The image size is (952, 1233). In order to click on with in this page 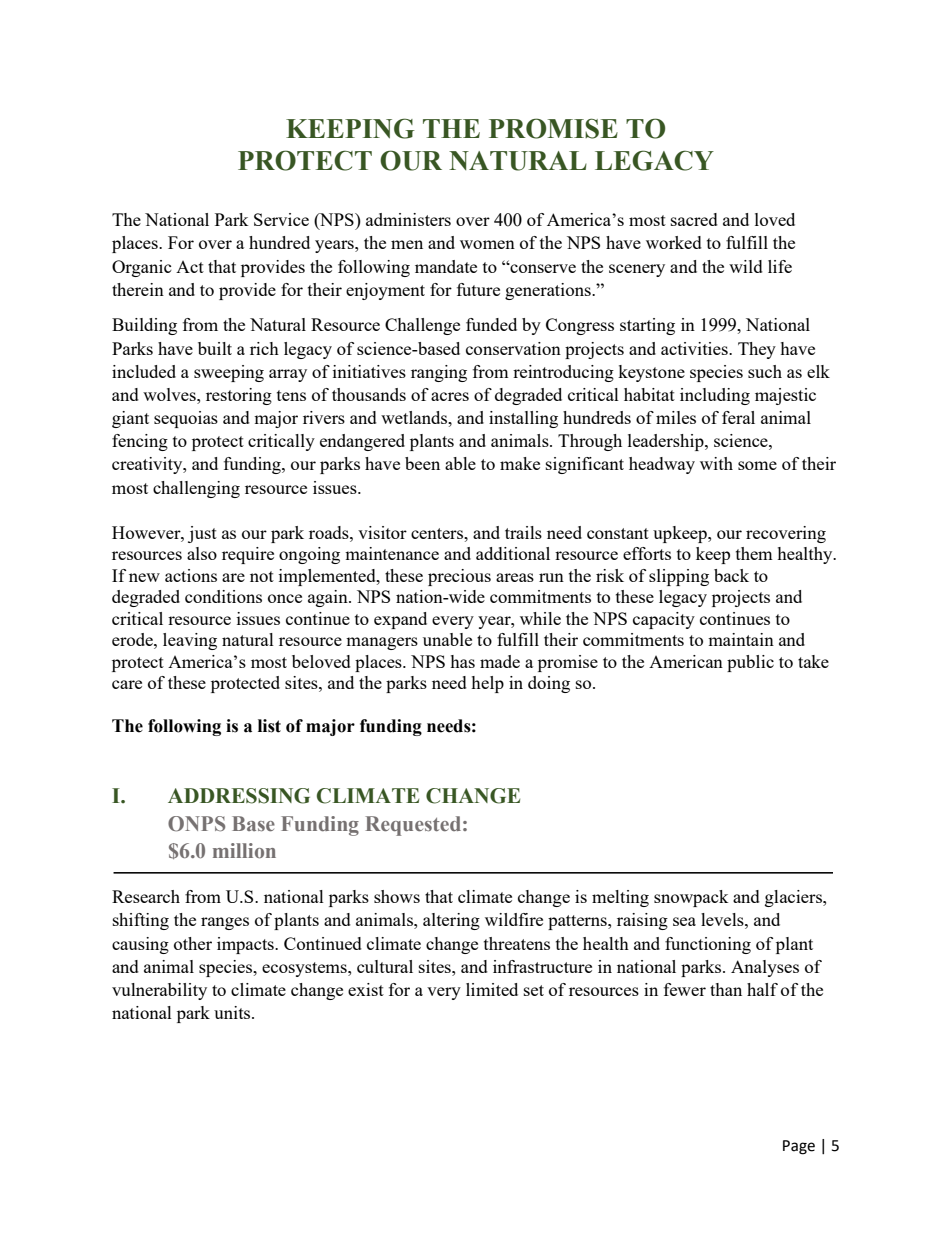, I will do `click(716, 463)`.
